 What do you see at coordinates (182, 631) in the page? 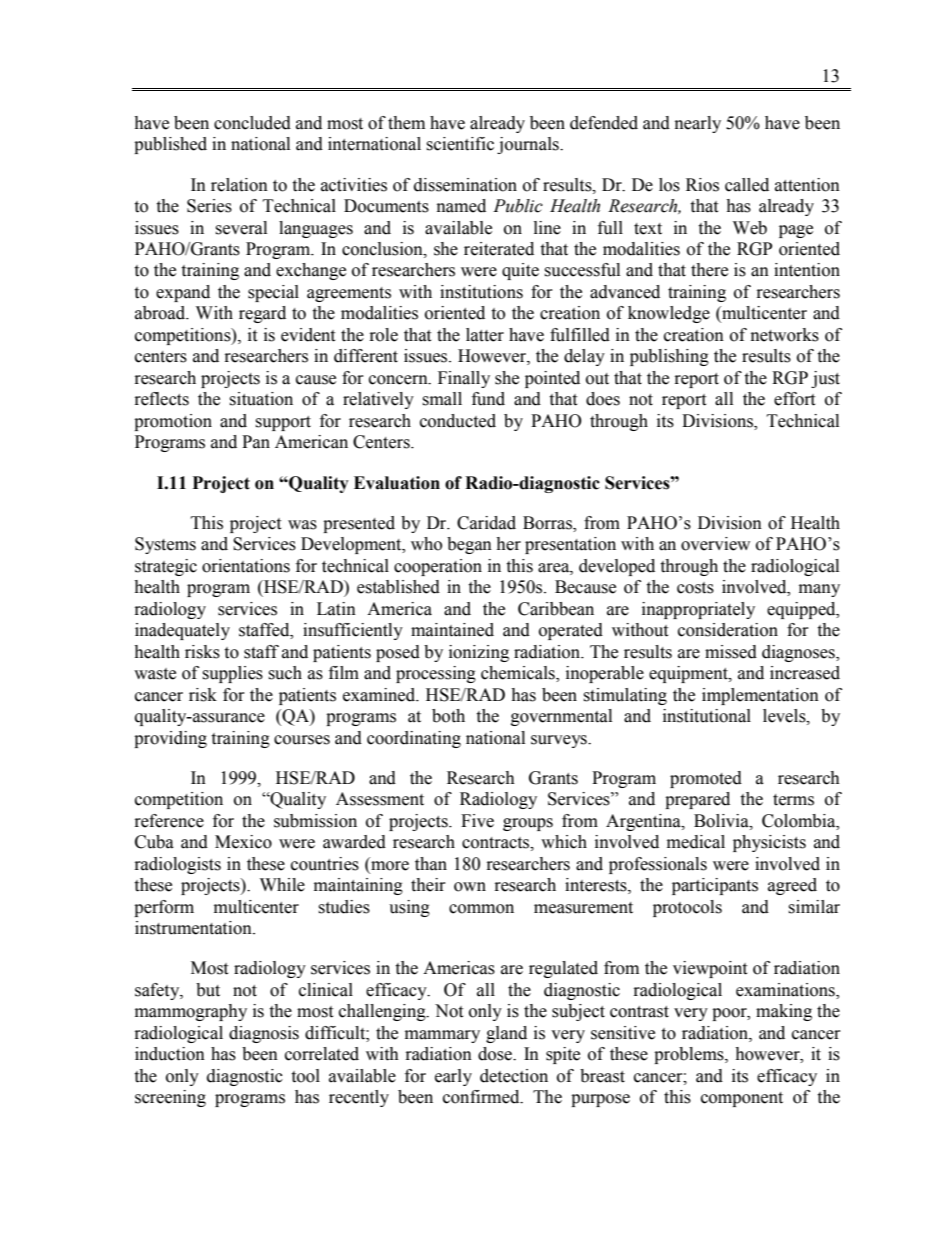
I see `inadequately` at bounding box center [182, 631].
